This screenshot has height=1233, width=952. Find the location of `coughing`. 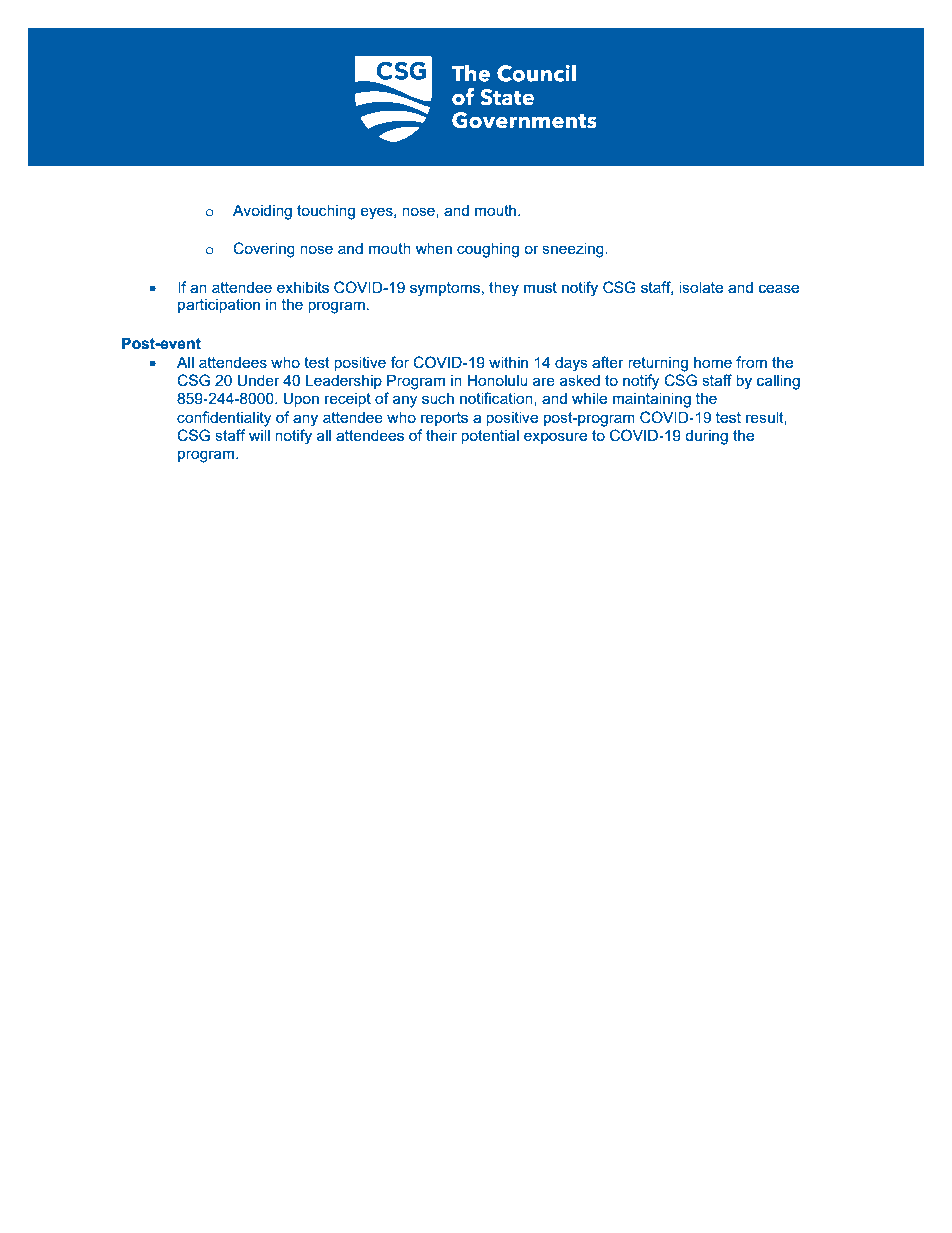

coughing is located at coordinates (488, 250).
